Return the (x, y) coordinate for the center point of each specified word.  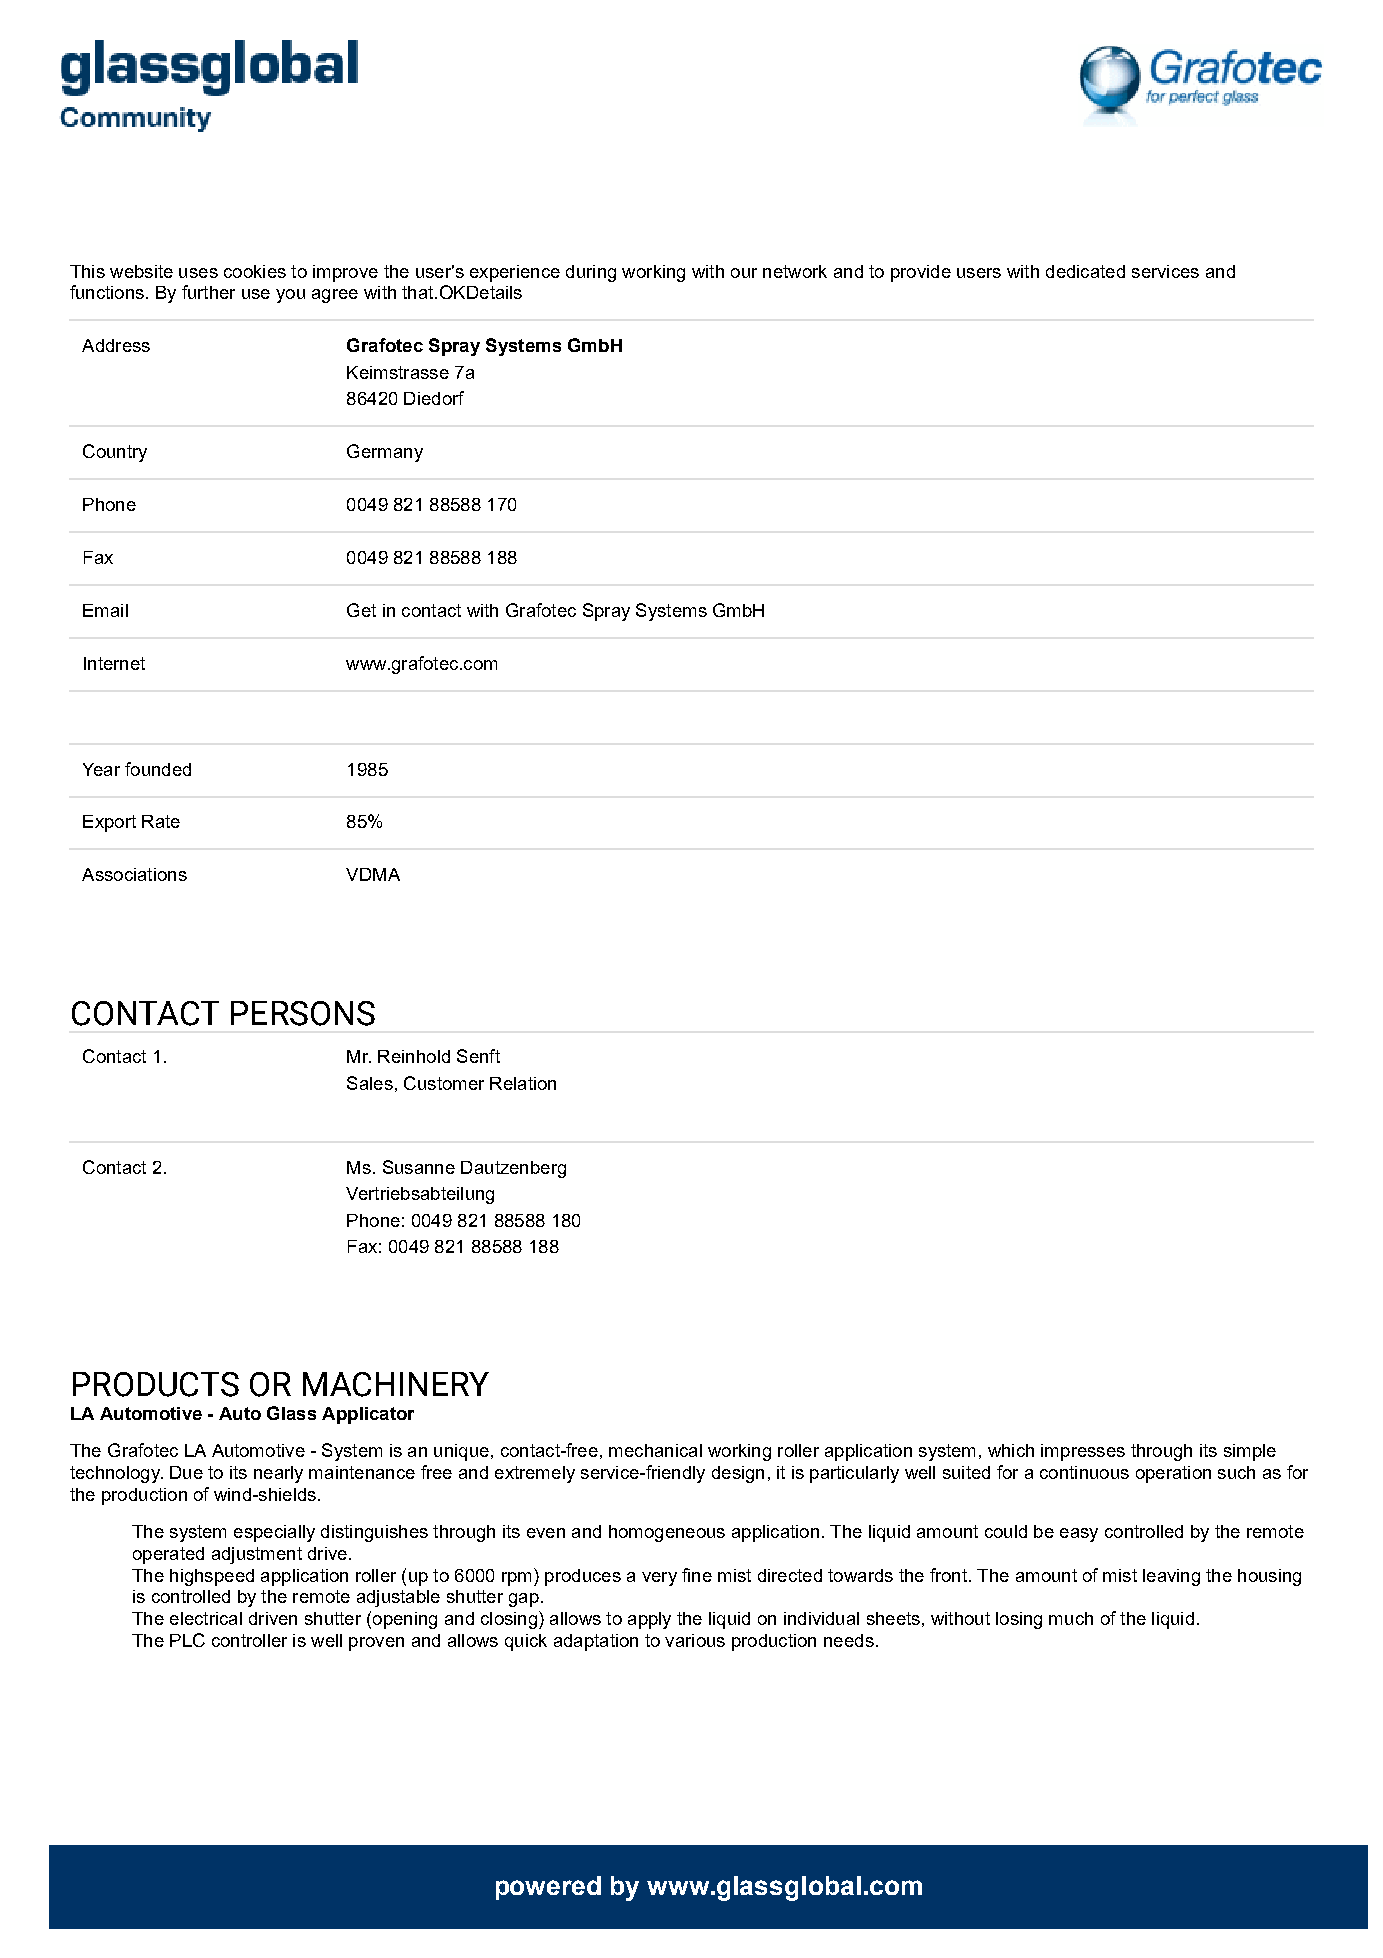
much (1071, 1618)
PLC (187, 1640)
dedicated (1085, 271)
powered (548, 1888)
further (208, 292)
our (744, 273)
